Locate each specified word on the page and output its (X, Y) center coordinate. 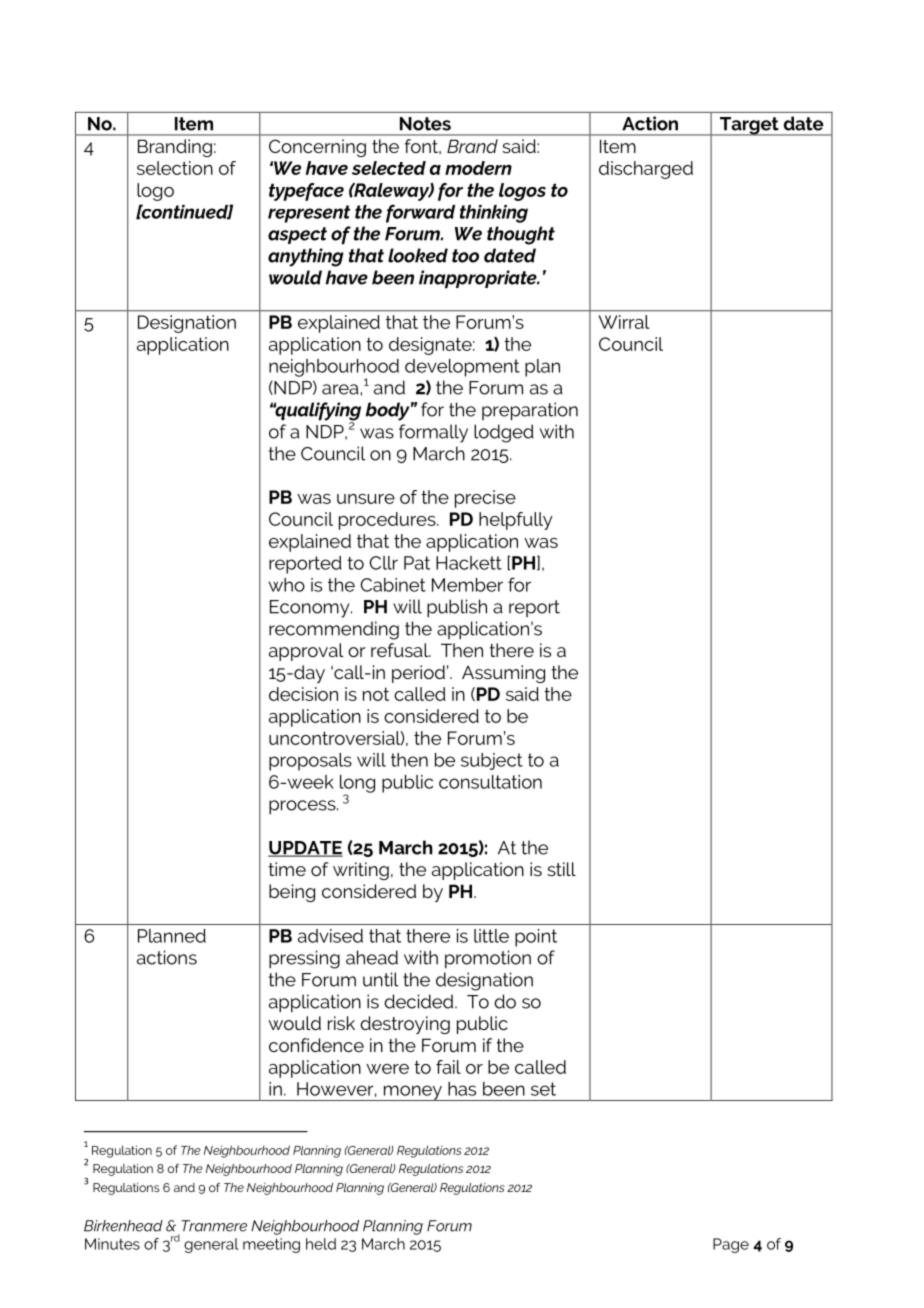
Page (731, 1245)
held (321, 1244)
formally (433, 433)
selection (175, 168)
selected (389, 168)
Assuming (503, 674)
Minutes (112, 1244)
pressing (304, 959)
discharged (646, 170)
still (561, 869)
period (418, 674)
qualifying (317, 412)
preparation (530, 411)
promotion (488, 959)
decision (303, 694)
